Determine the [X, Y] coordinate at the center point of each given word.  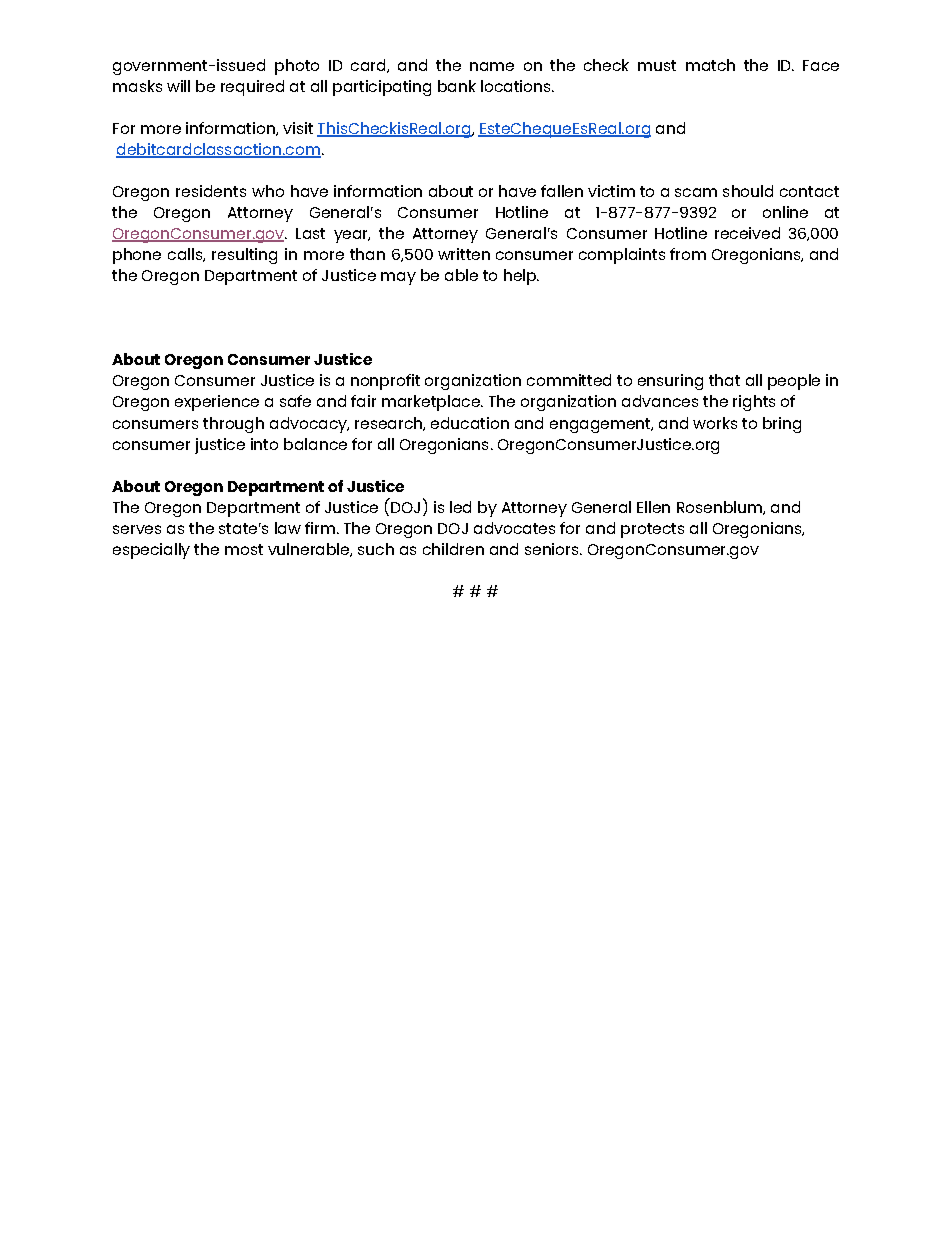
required [252, 88]
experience [217, 403]
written [464, 254]
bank [457, 86]
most [244, 549]
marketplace [432, 403]
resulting [244, 256]
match [710, 65]
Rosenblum [720, 508]
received [747, 233]
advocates [514, 528]
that [724, 380]
